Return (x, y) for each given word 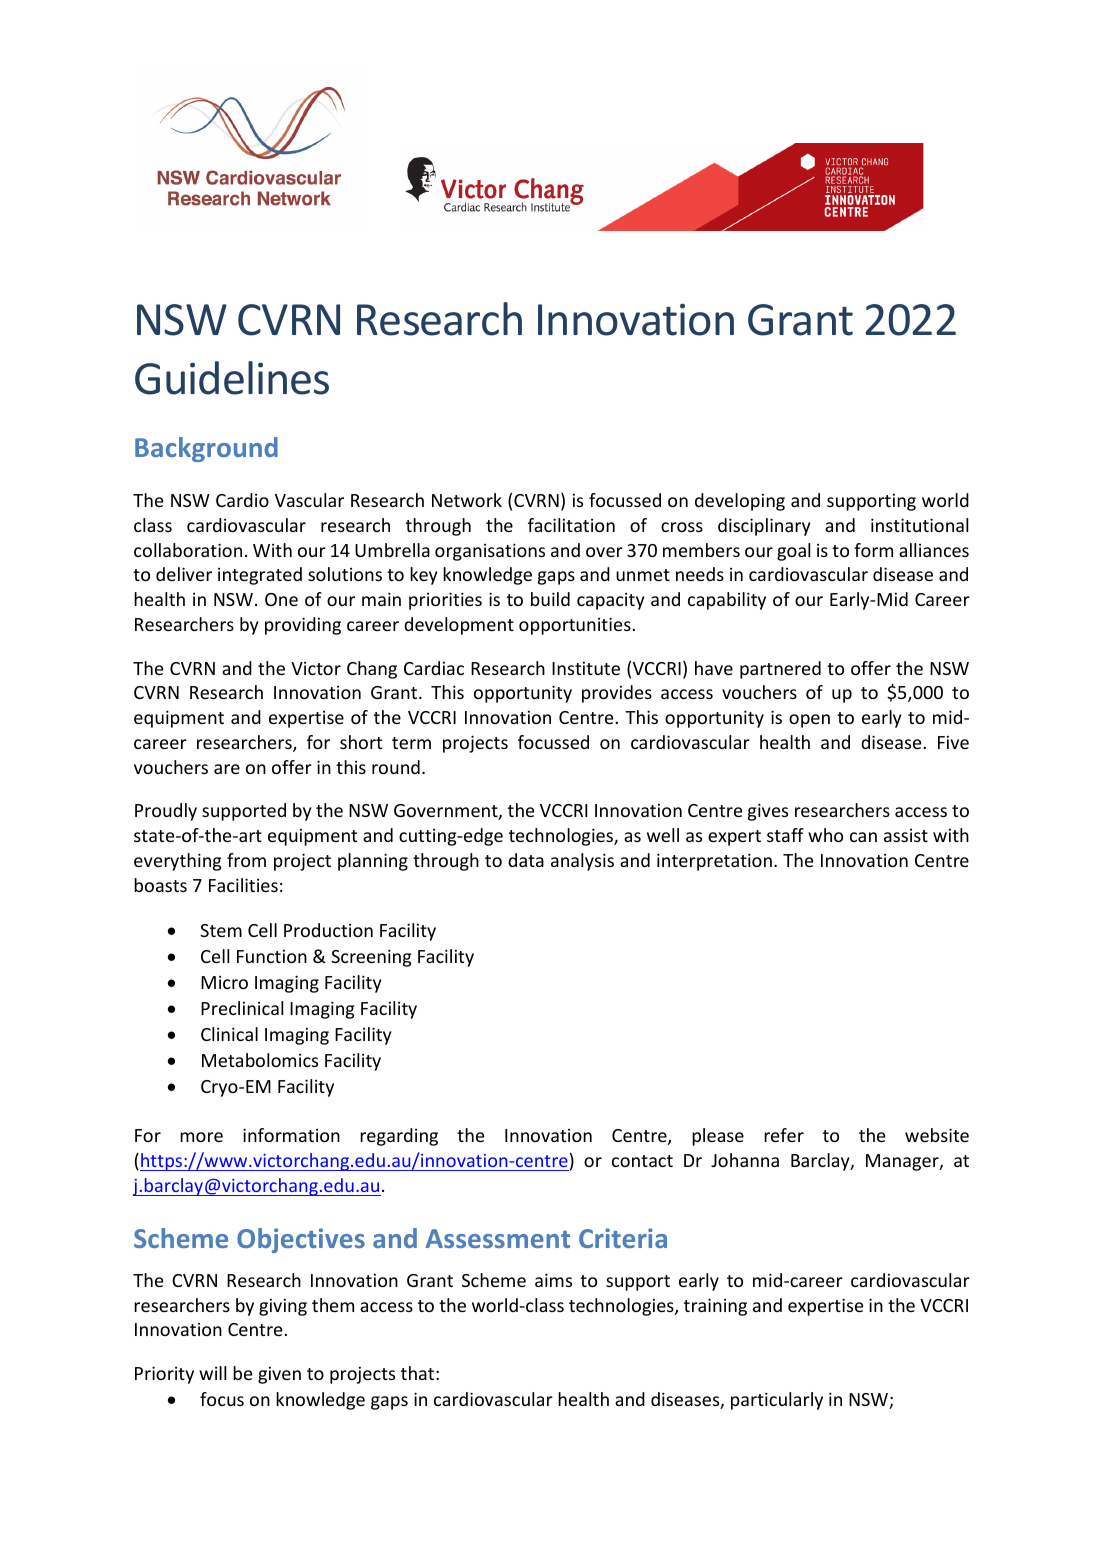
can (863, 837)
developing (740, 502)
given (279, 1375)
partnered (780, 670)
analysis (582, 862)
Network (467, 500)
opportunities (575, 626)
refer (784, 1135)
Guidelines (232, 378)
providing (303, 626)
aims (553, 1280)
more (201, 1137)
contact (642, 1161)
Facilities (243, 885)
